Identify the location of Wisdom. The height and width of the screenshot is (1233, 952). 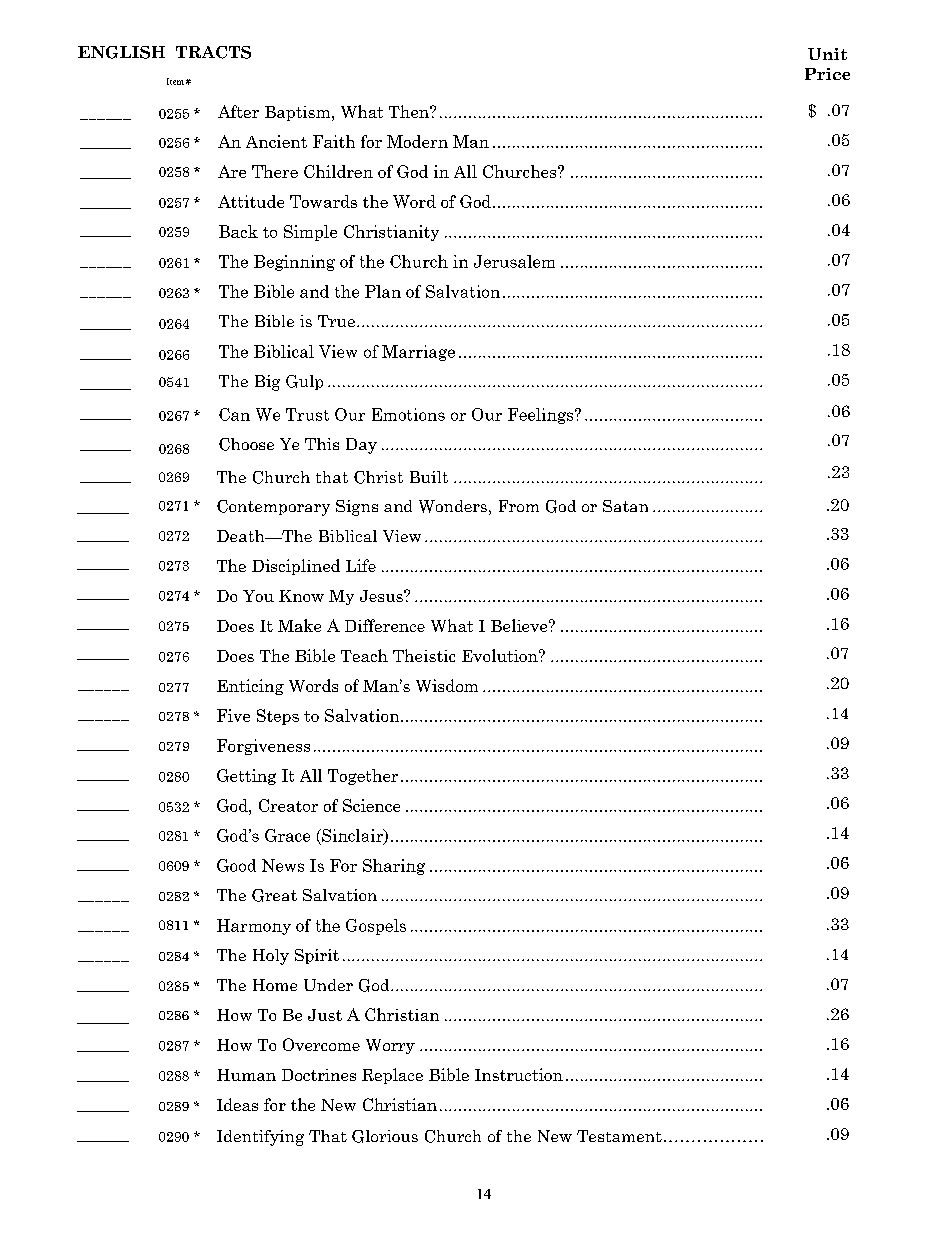
(447, 685).
